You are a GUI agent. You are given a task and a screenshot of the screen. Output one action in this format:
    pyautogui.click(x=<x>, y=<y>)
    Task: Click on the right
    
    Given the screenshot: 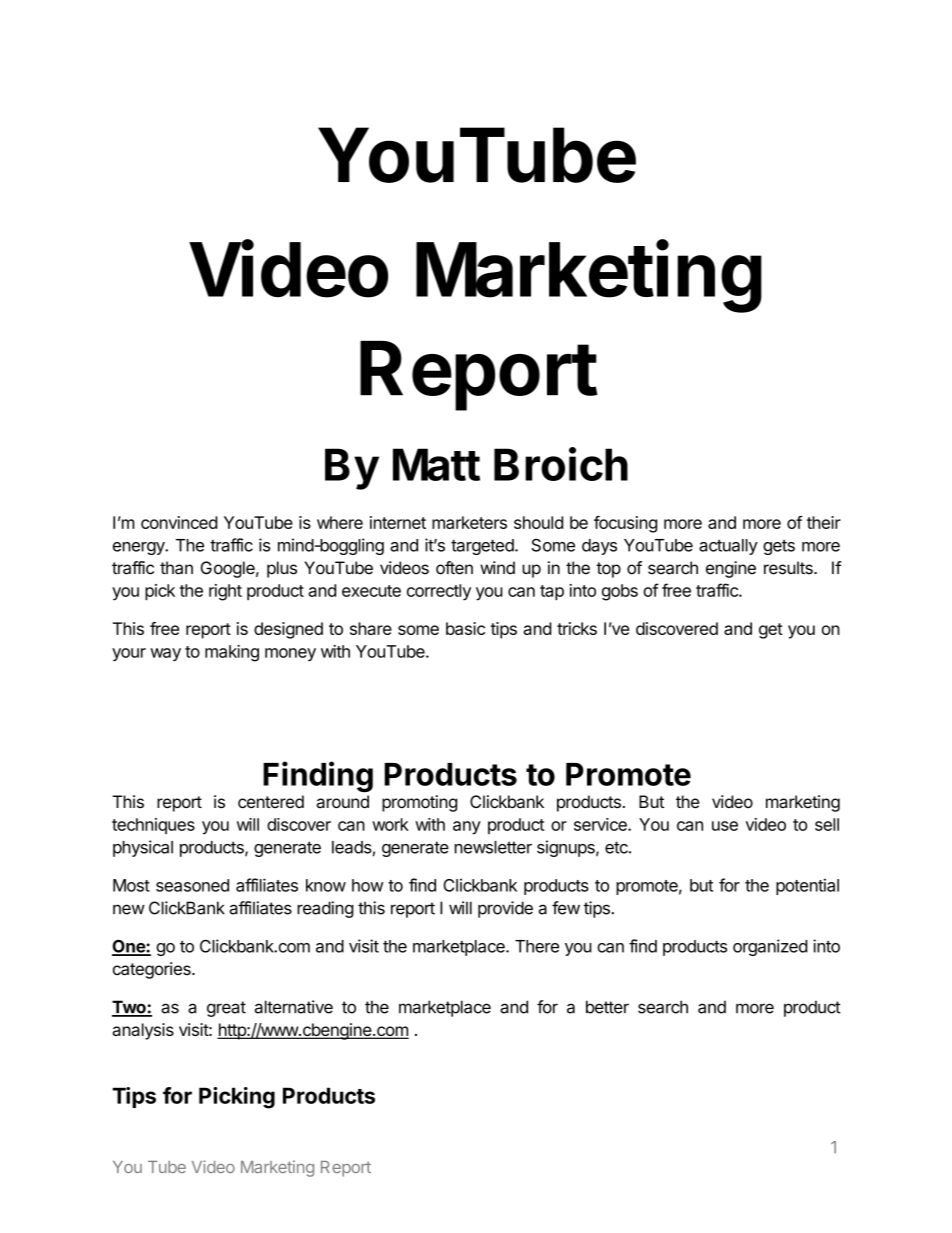 What is the action you would take?
    pyautogui.click(x=225, y=592)
